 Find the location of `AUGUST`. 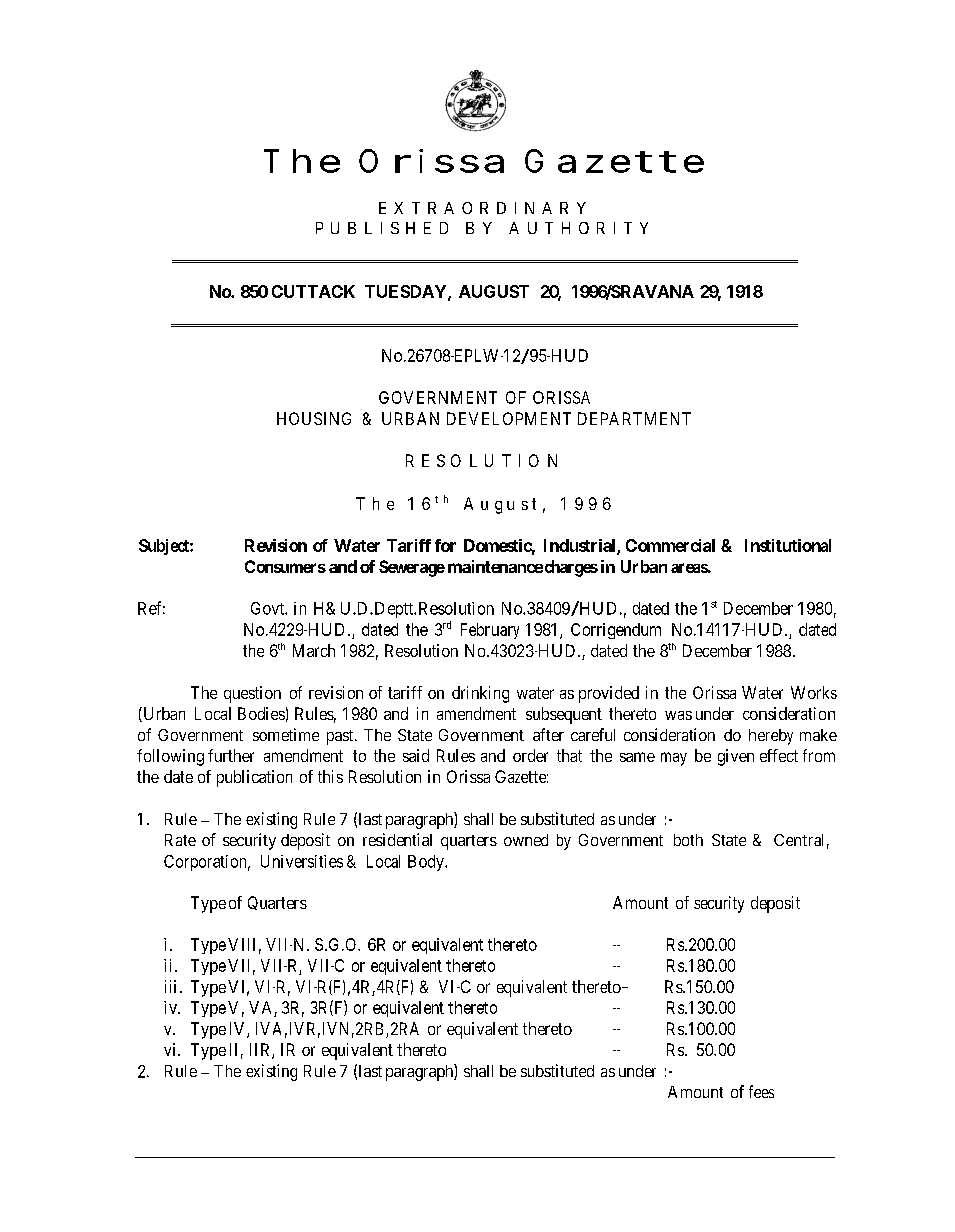

AUGUST is located at coordinates (494, 291).
